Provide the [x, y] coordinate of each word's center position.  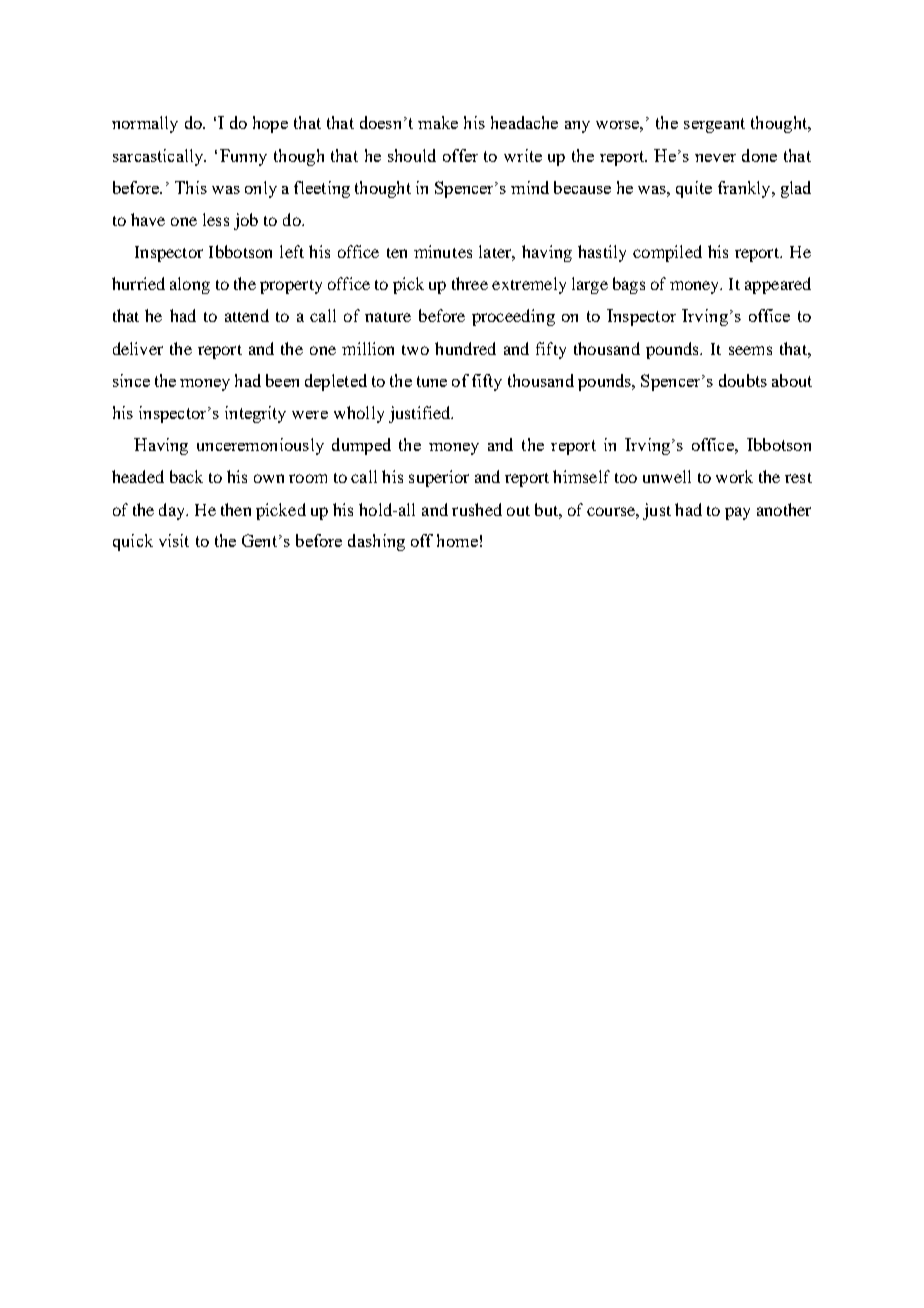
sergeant [714, 125]
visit [174, 540]
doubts [743, 380]
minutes [443, 251]
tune [432, 381]
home [457, 540]
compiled [667, 253]
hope [270, 124]
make [438, 122]
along [190, 285]
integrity [255, 414]
